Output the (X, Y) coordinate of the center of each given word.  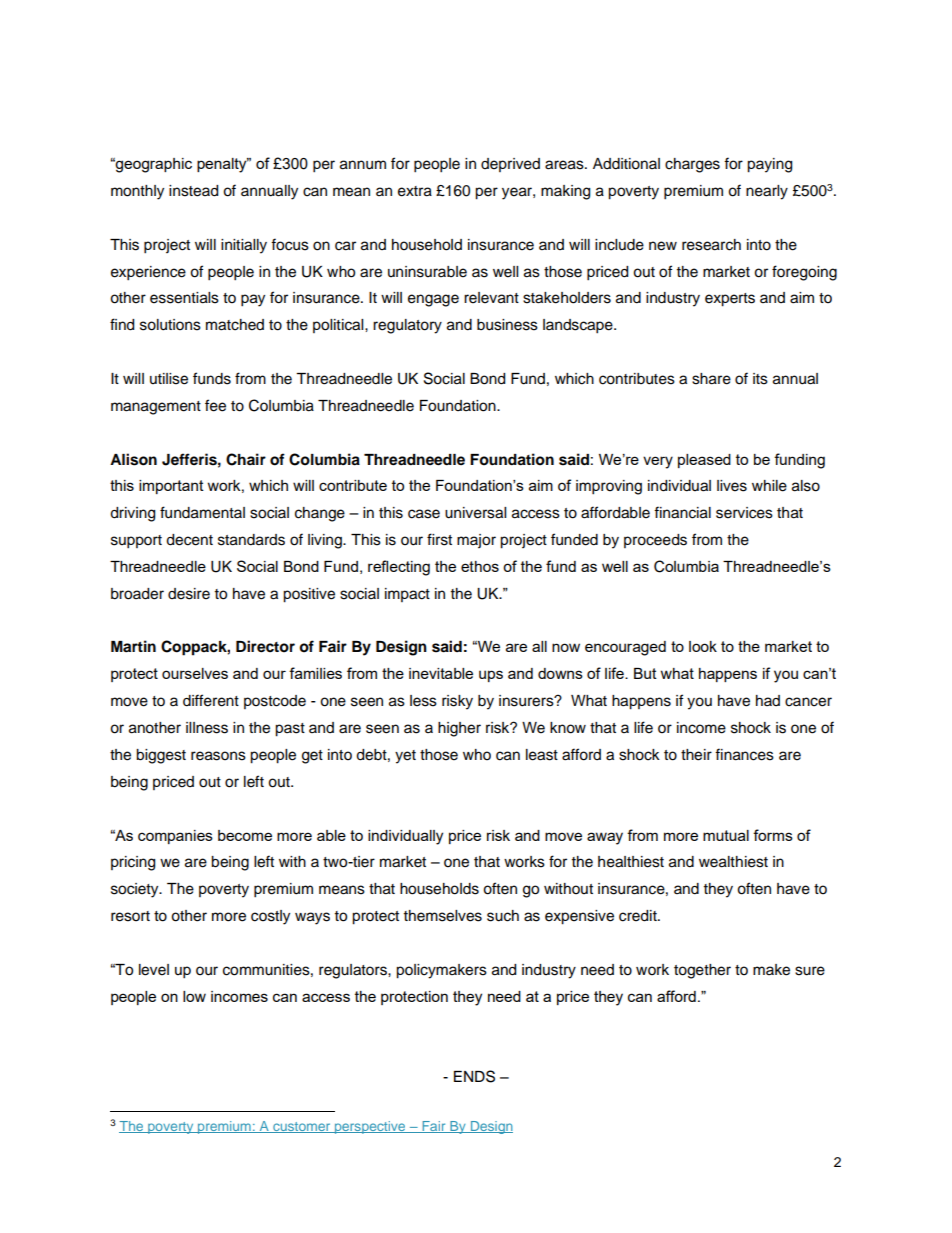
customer (302, 1127)
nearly (767, 192)
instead (193, 191)
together (702, 971)
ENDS (474, 1076)
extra (415, 191)
